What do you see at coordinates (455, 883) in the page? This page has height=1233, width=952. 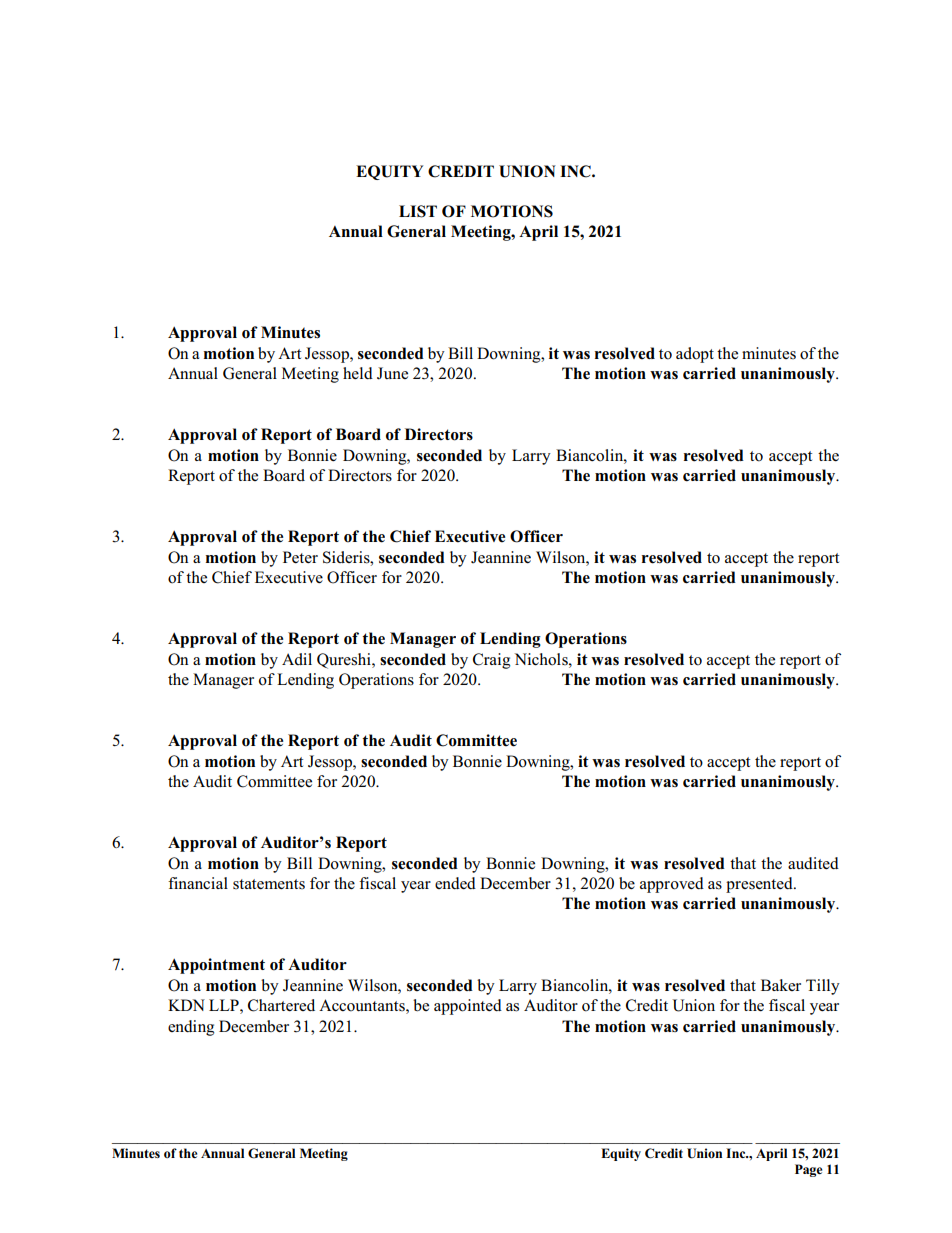 I see `ended` at bounding box center [455, 883].
